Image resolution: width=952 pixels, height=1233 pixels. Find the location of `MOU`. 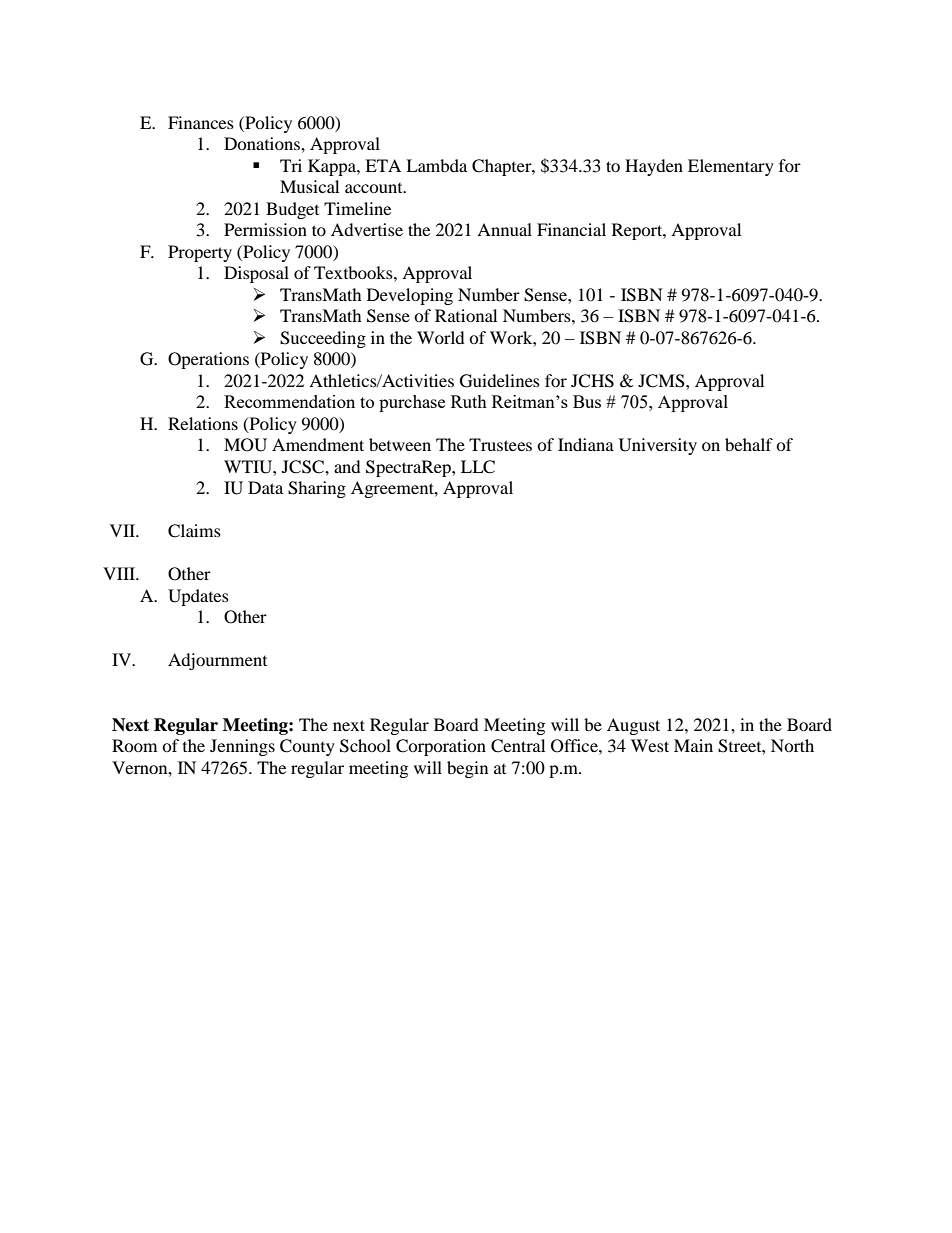

MOU is located at coordinates (245, 445).
